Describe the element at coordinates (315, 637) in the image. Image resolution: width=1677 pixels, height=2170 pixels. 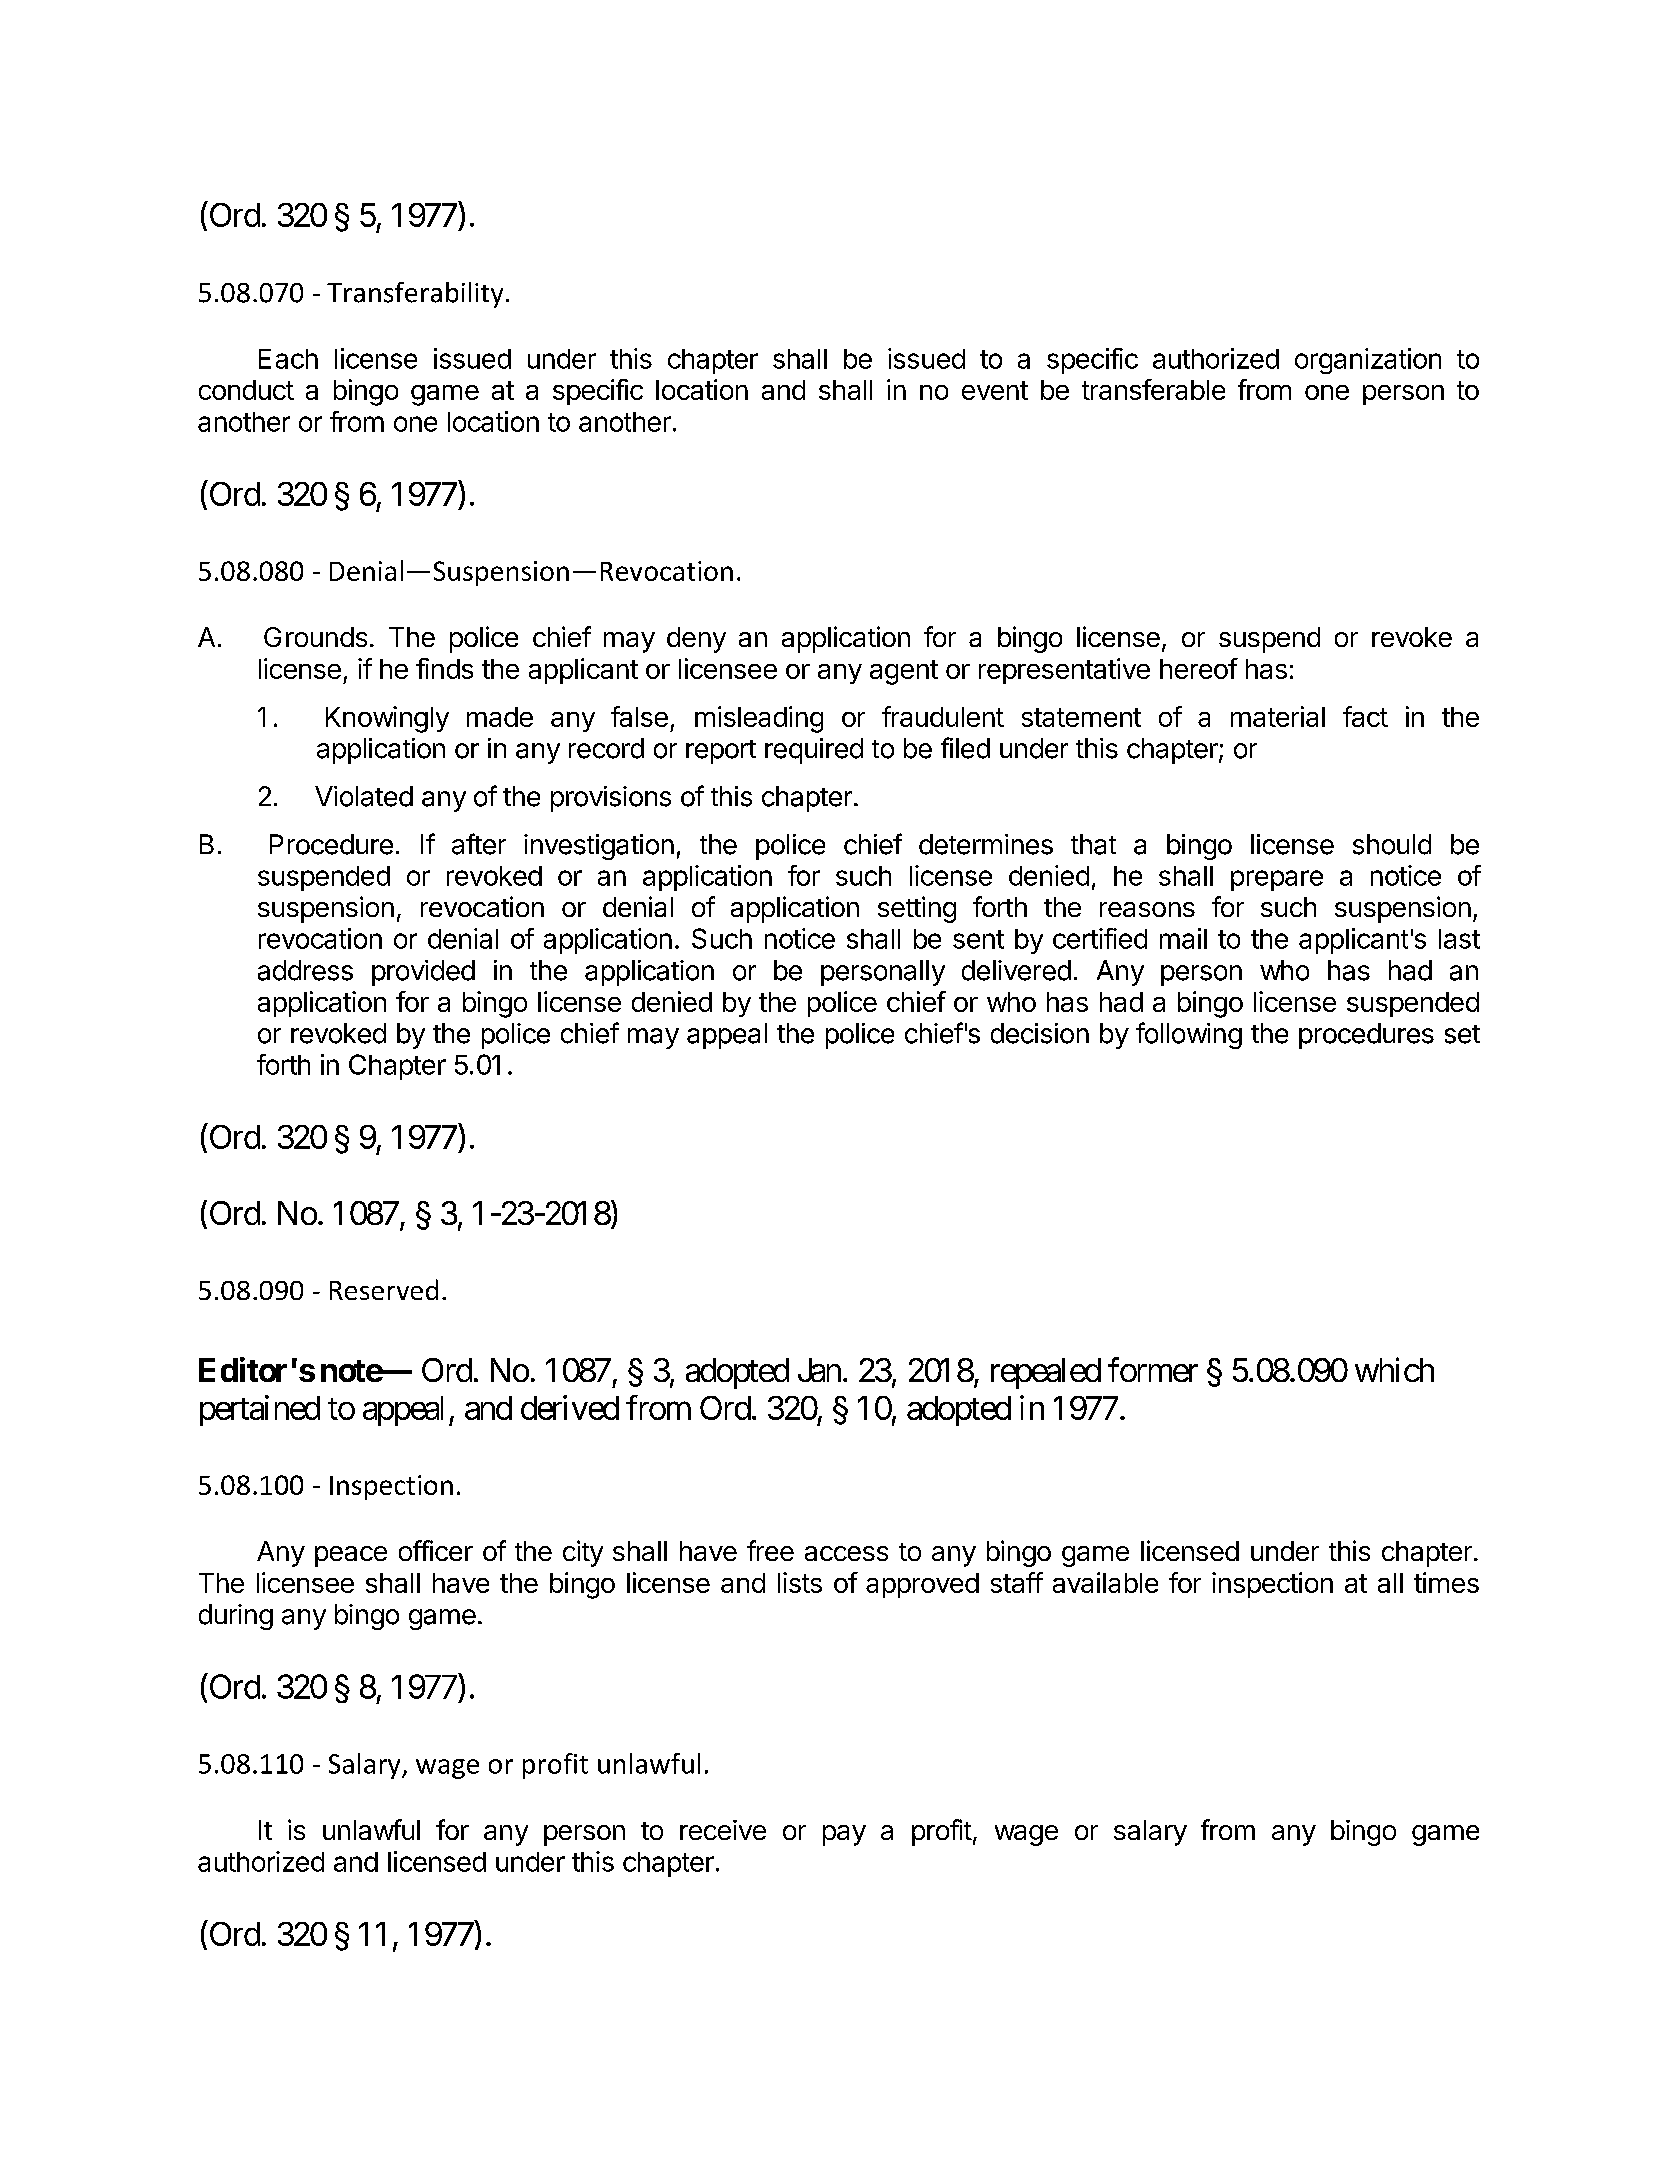
I see `Grounds` at that location.
